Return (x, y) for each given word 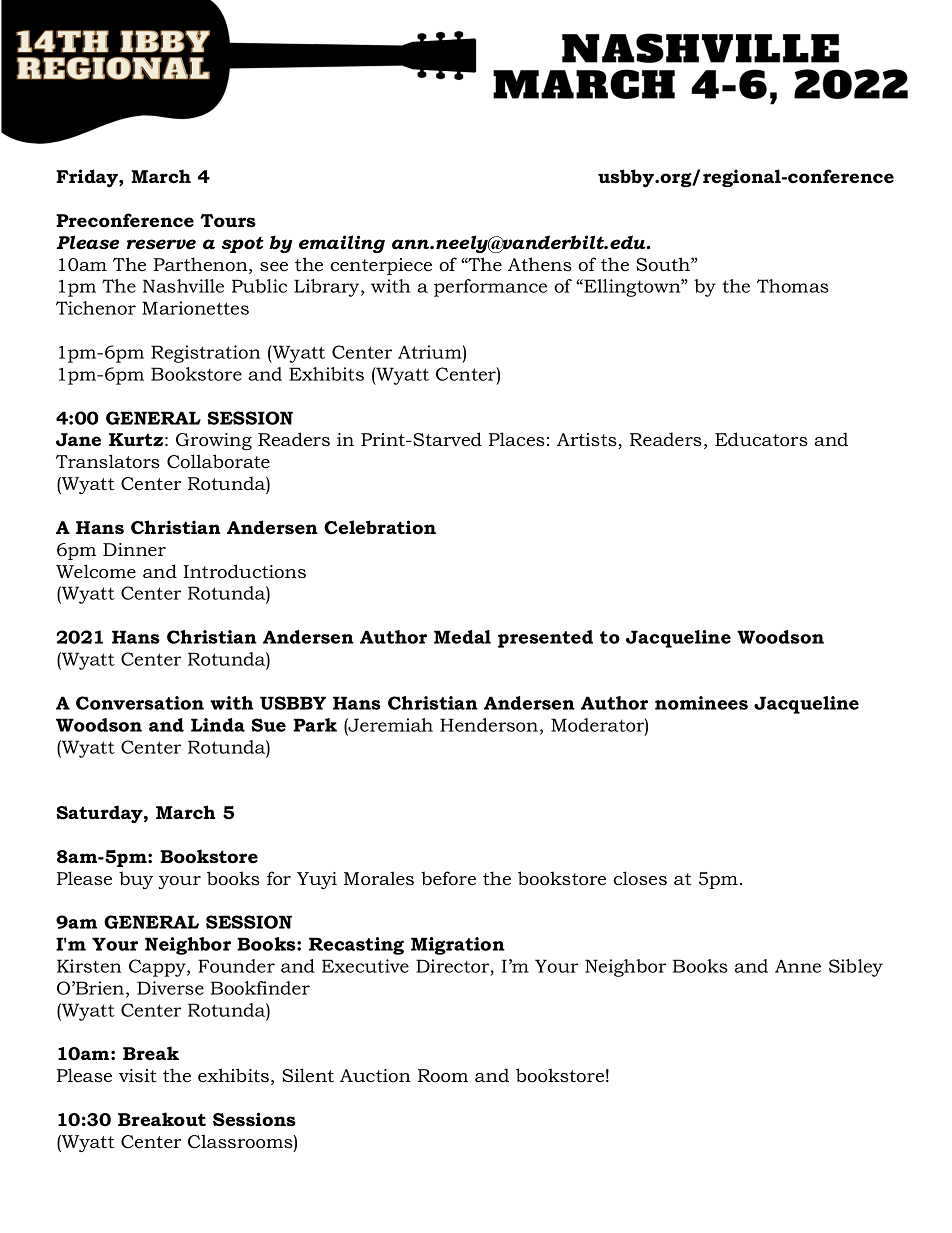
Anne (798, 966)
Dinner (134, 550)
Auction (375, 1076)
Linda (218, 725)
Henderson (490, 726)
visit (137, 1076)
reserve (161, 244)
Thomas (793, 286)
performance (490, 288)
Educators (761, 439)
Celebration (380, 527)
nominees (701, 703)
